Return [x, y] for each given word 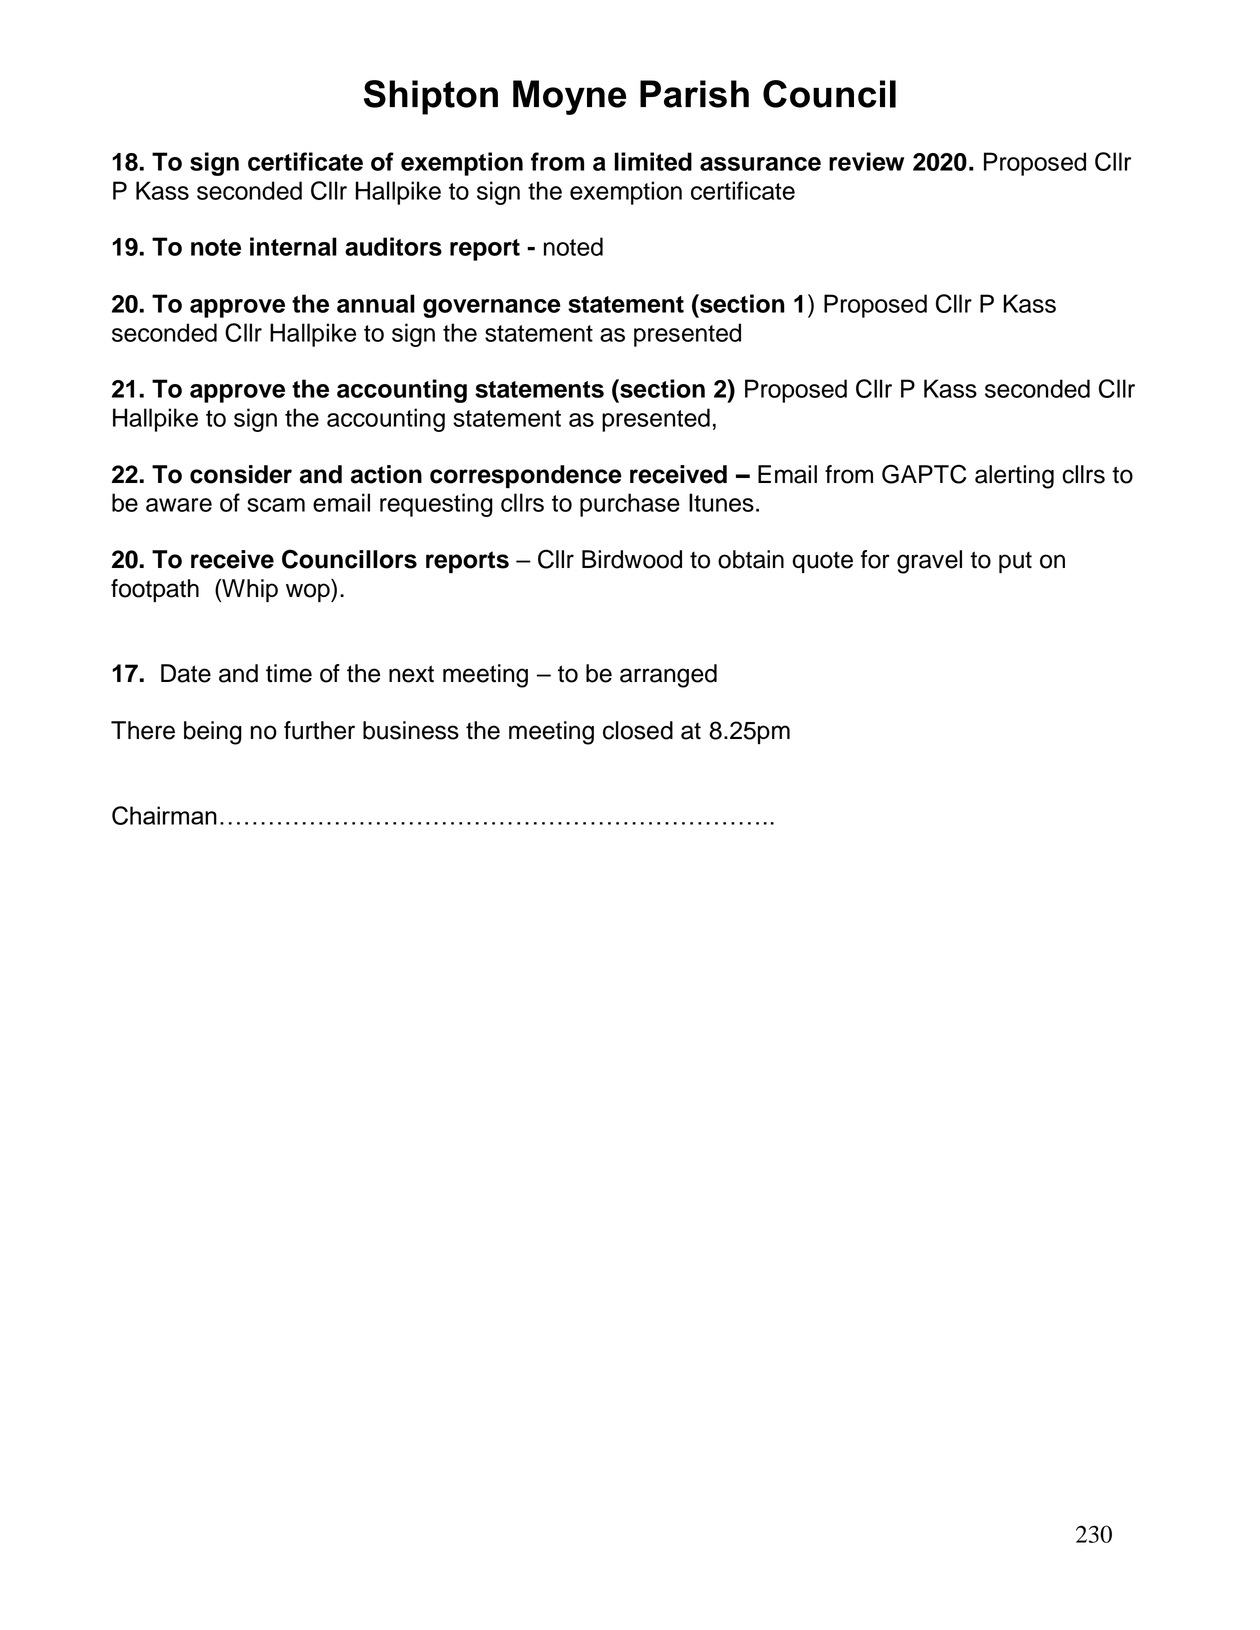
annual [376, 303]
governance [492, 308]
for [875, 559]
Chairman [164, 815]
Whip [249, 590]
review [866, 161]
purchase [630, 505]
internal [293, 246]
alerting [1014, 477]
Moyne [569, 97]
